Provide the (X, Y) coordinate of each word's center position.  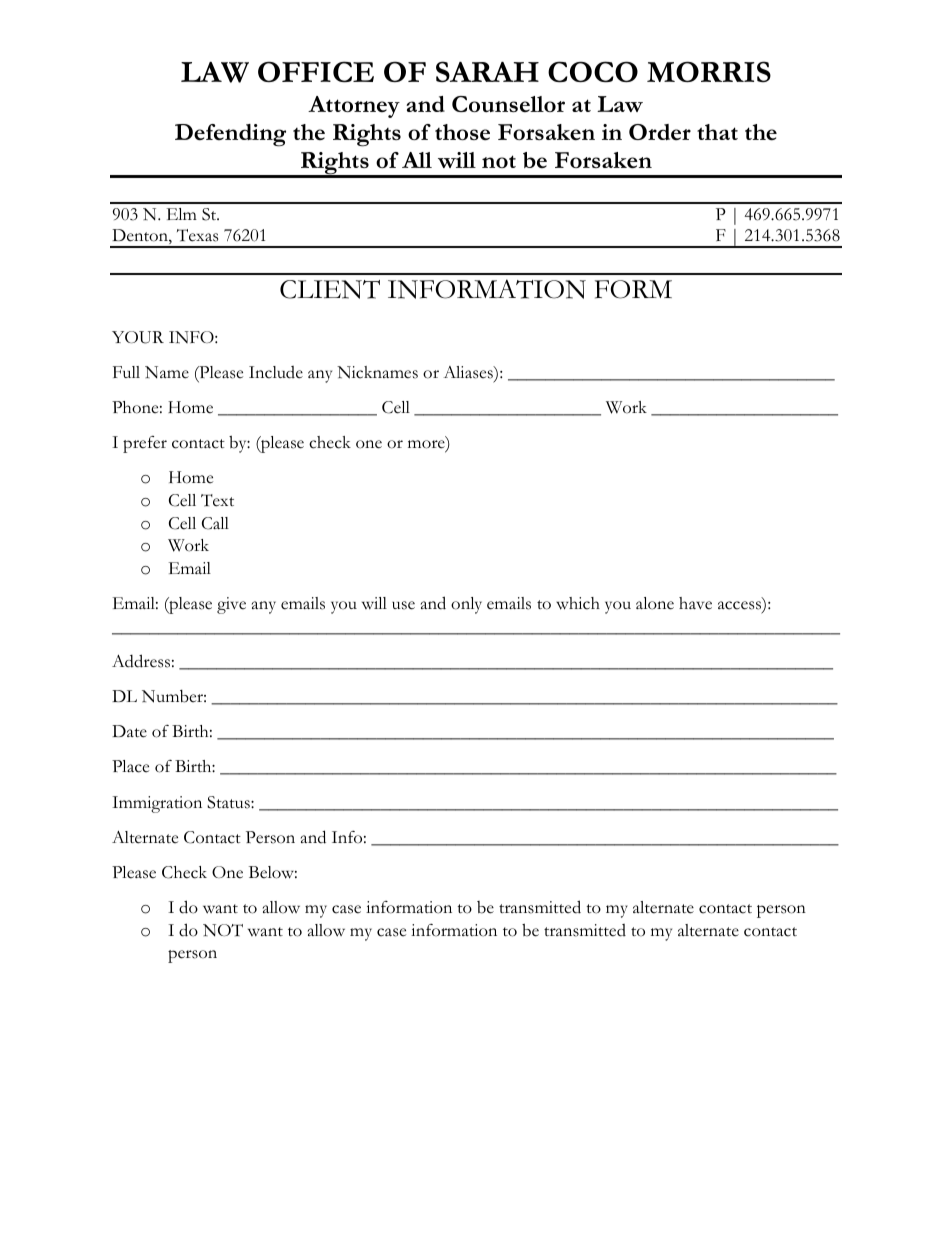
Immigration (157, 804)
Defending (230, 135)
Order (660, 132)
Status (229, 802)
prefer (145, 444)
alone (655, 603)
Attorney (354, 107)
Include (276, 372)
